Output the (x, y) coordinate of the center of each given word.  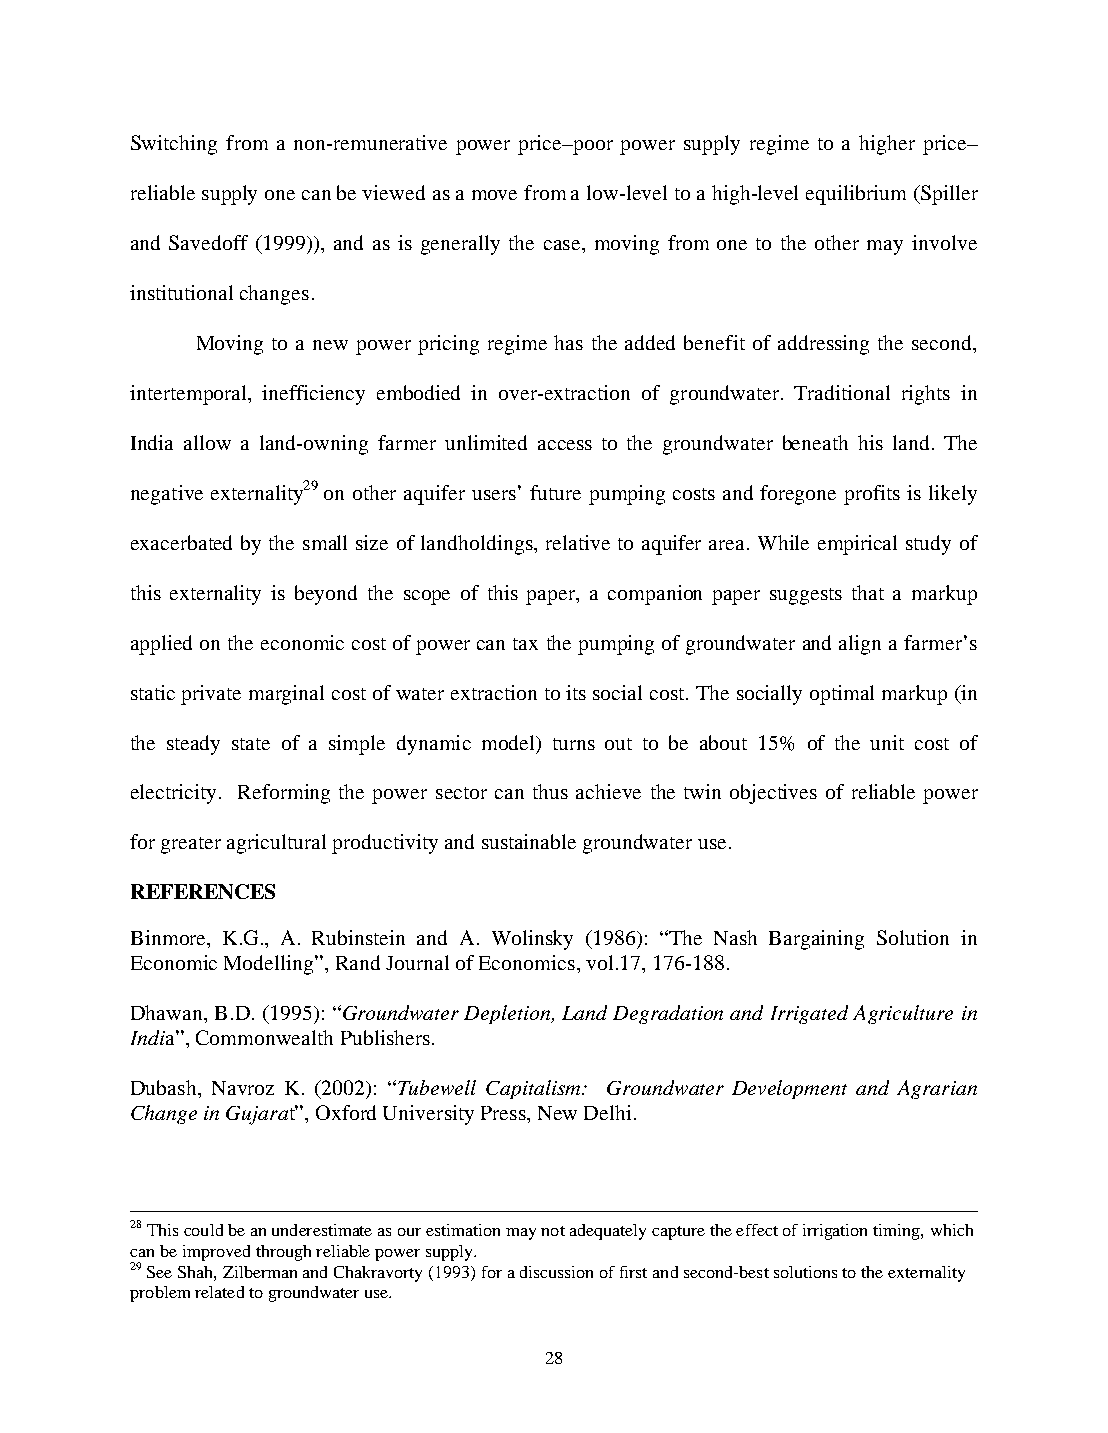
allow (207, 442)
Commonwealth (264, 1037)
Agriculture (903, 1014)
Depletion (508, 1014)
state (251, 744)
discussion (556, 1272)
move (494, 195)
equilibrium (856, 195)
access (565, 445)
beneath (815, 442)
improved (216, 1253)
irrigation (835, 1232)
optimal (842, 695)
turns (574, 744)
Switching (174, 145)
